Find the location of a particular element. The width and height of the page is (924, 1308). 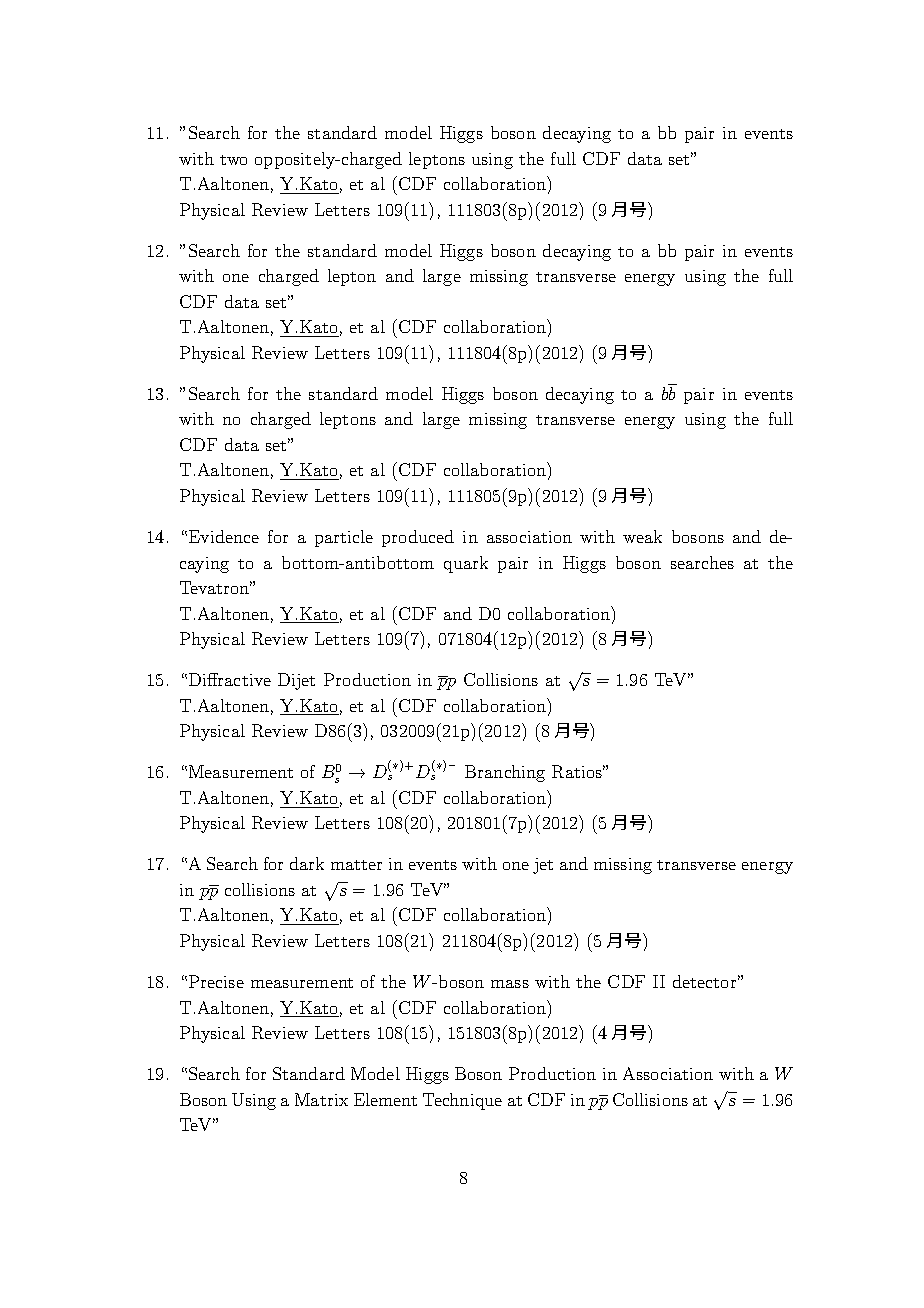

Ratios is located at coordinates (578, 771).
